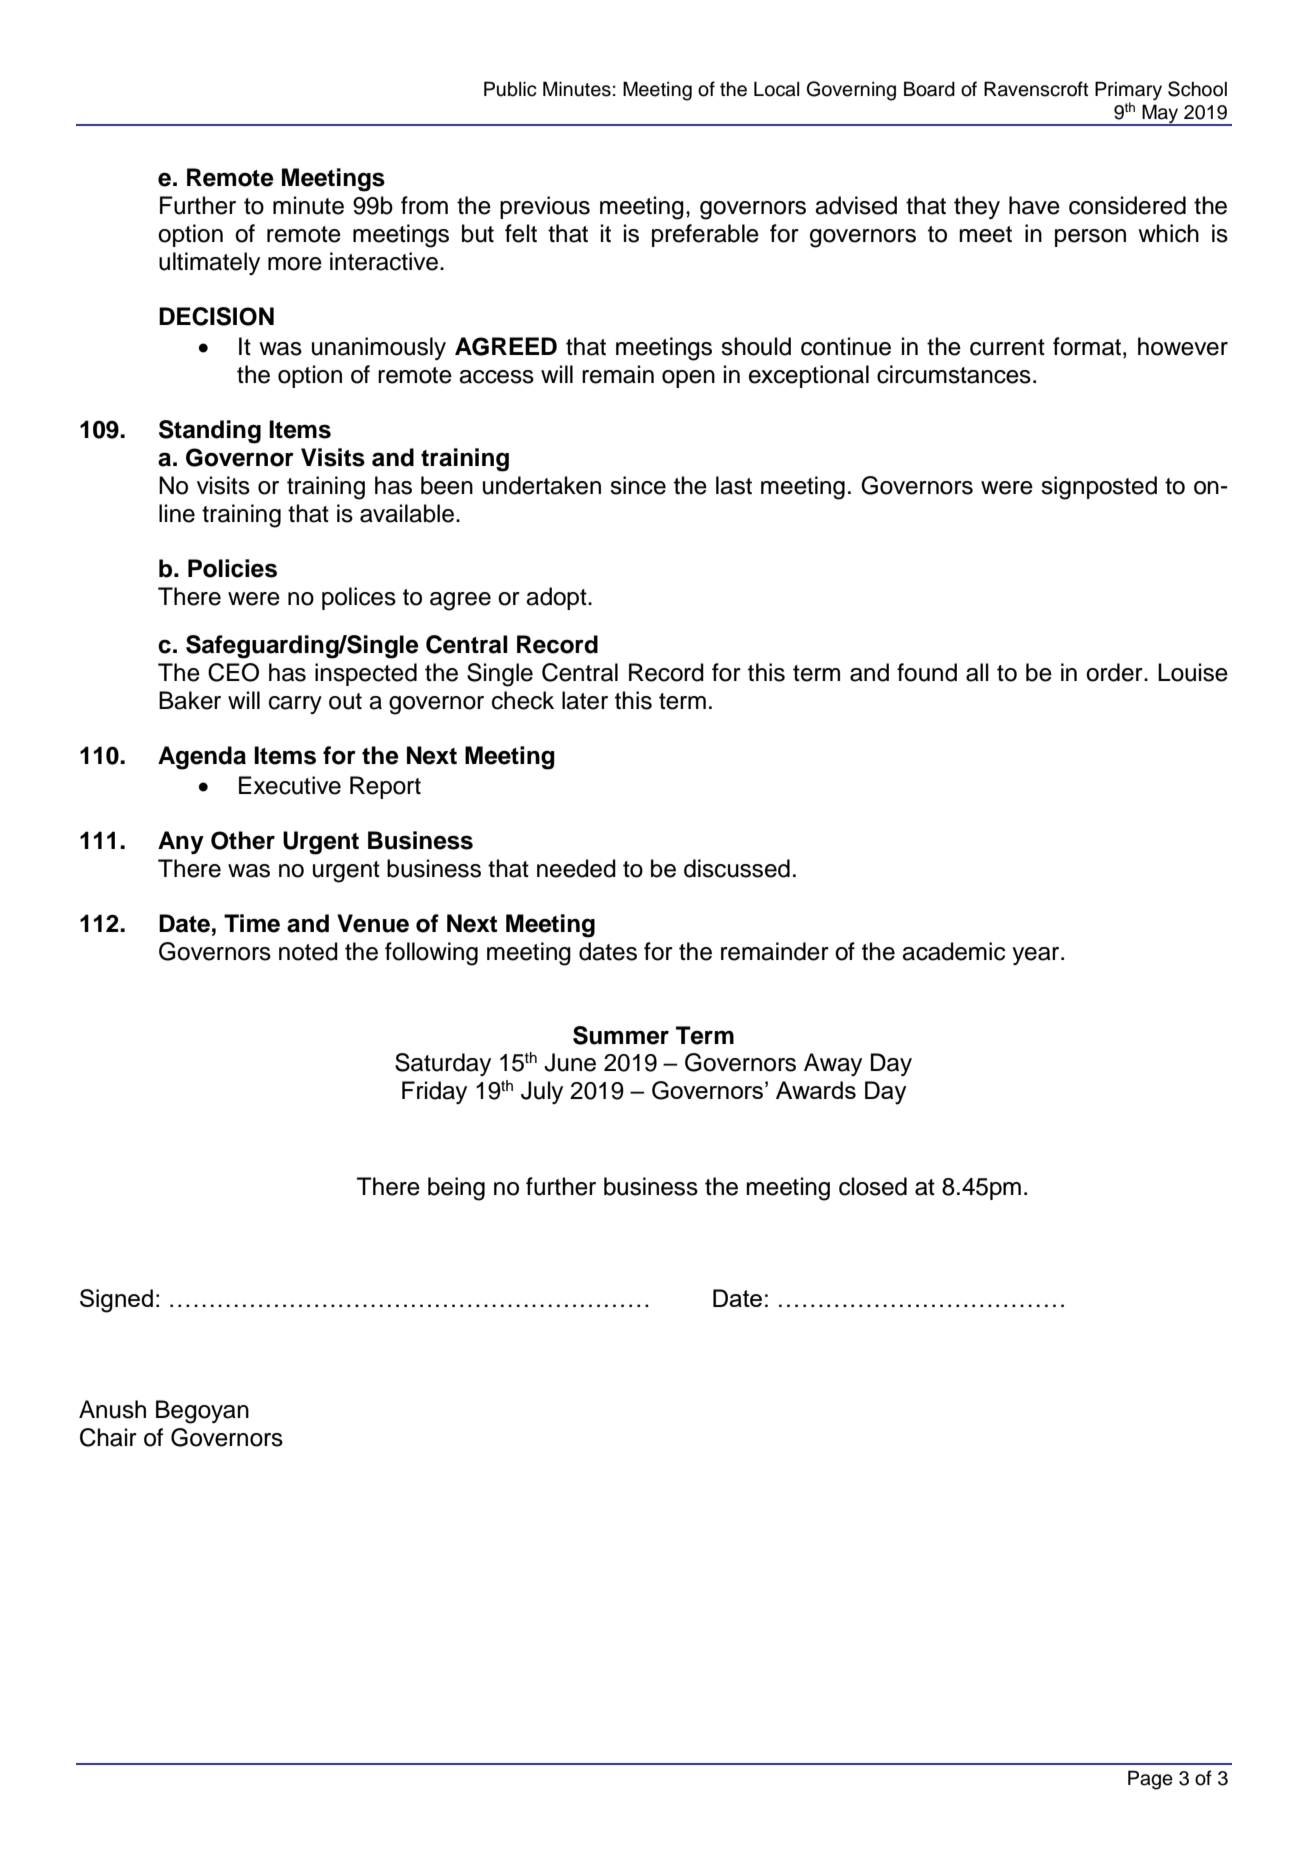  What do you see at coordinates (1037, 956) in the image?
I see `year` at bounding box center [1037, 956].
